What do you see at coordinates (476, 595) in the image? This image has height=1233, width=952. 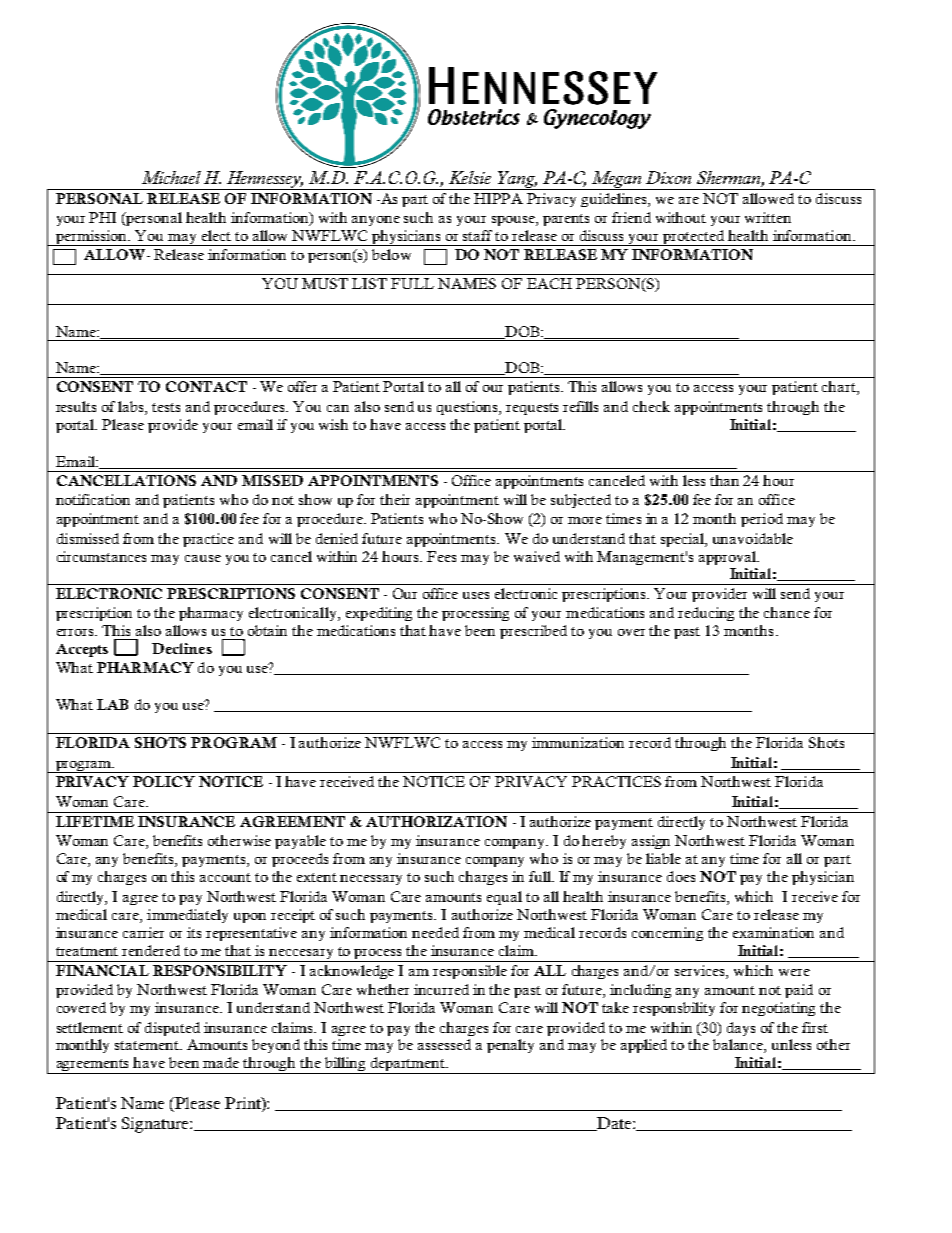 I see `uses` at bounding box center [476, 595].
